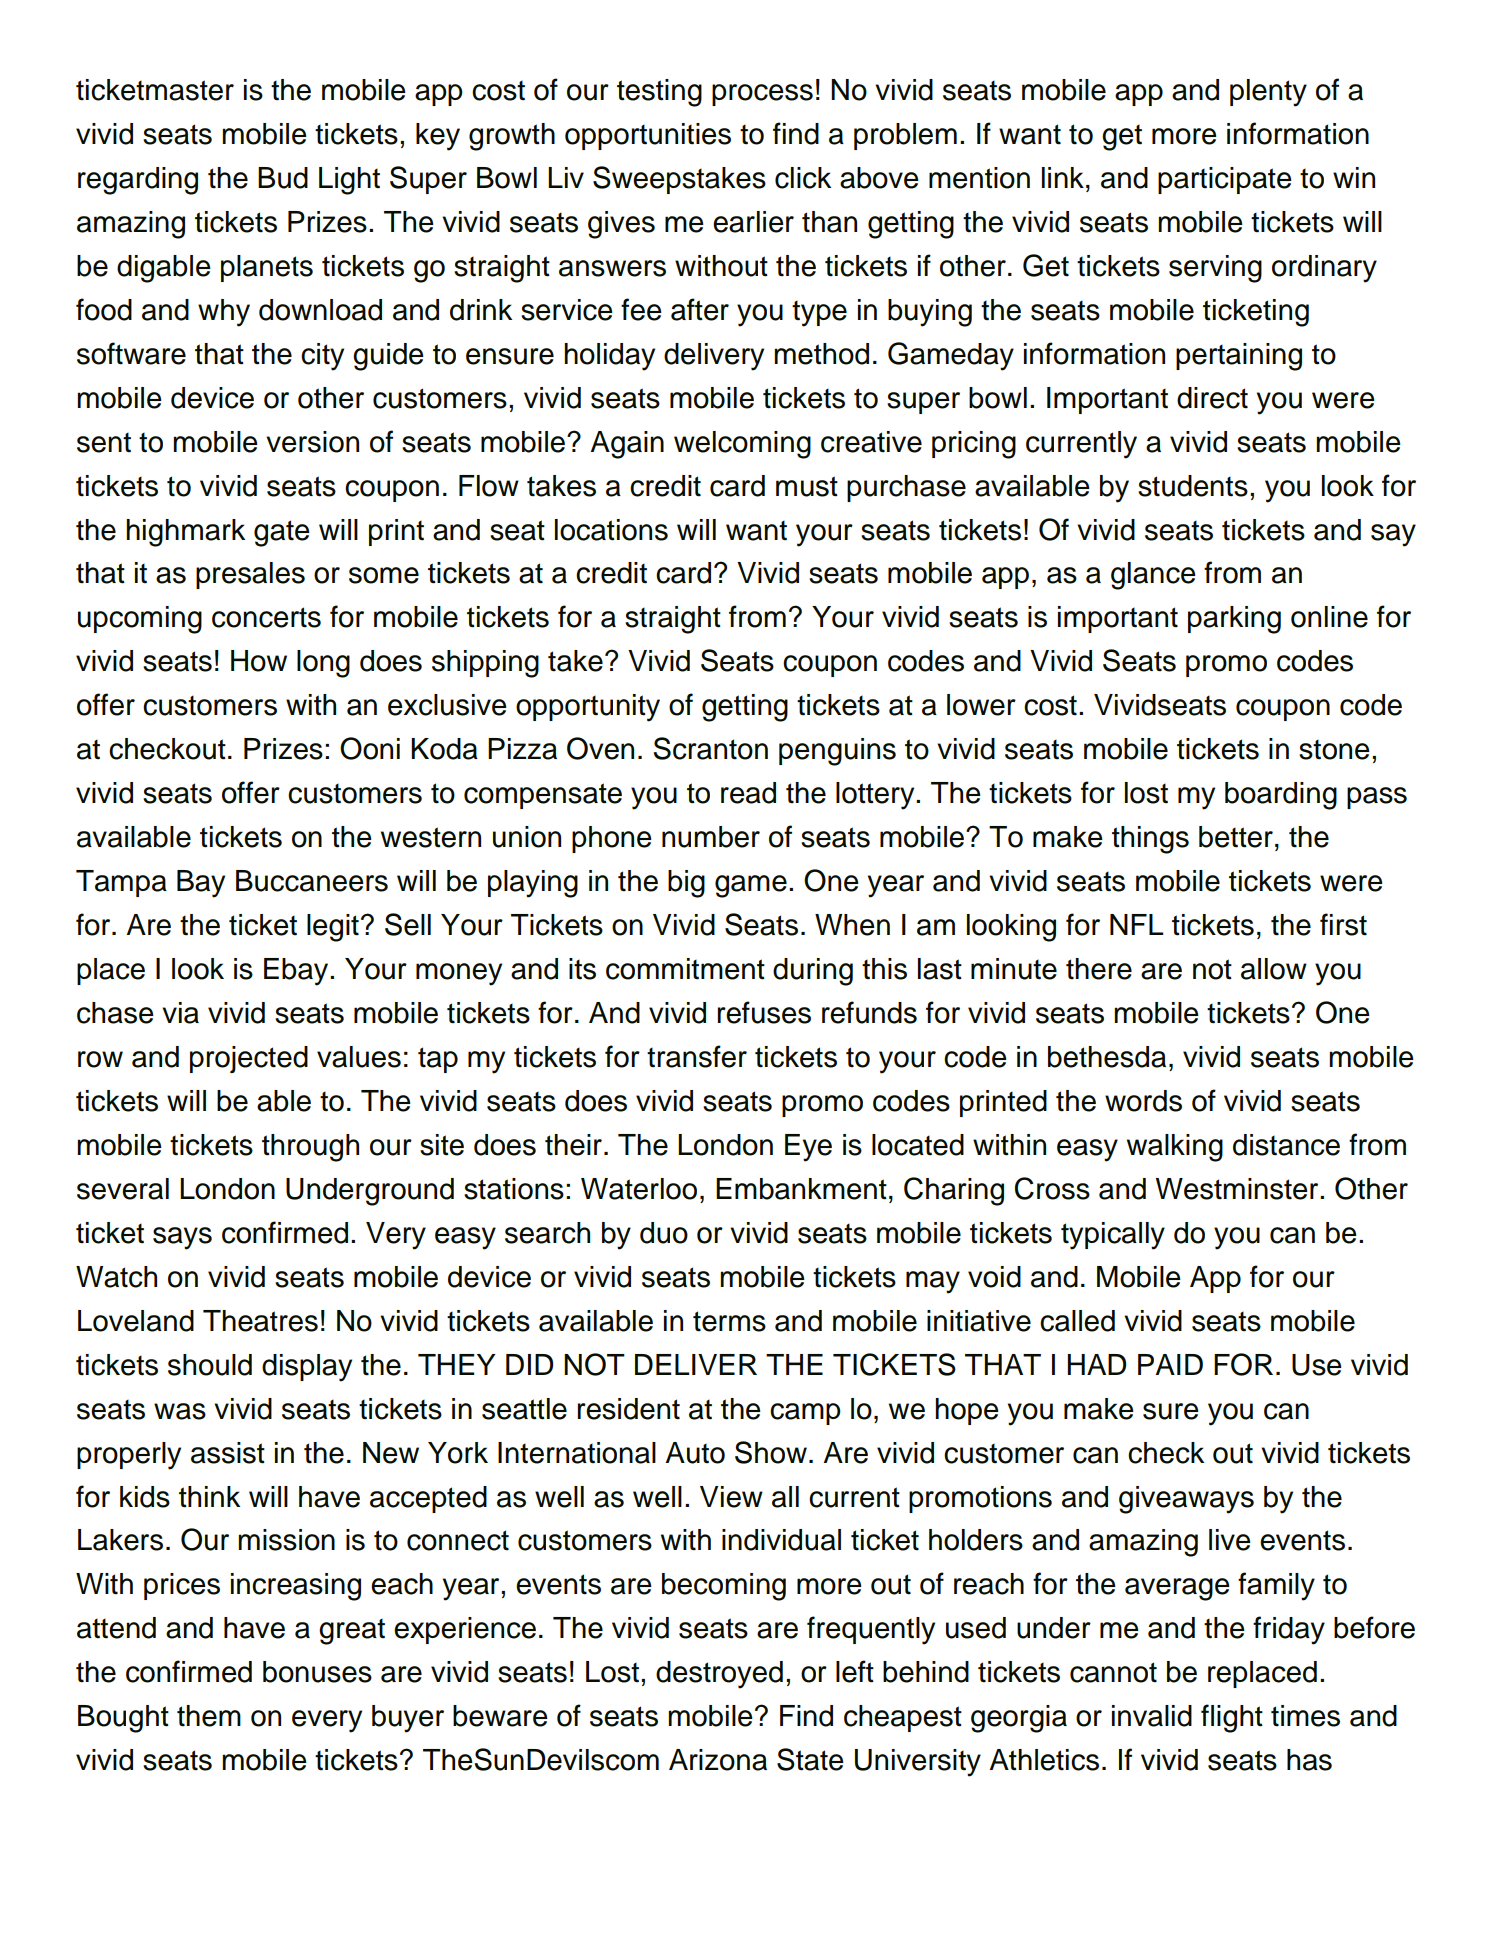  What do you see at coordinates (283, 178) in the screenshot?
I see `Bud` at bounding box center [283, 178].
